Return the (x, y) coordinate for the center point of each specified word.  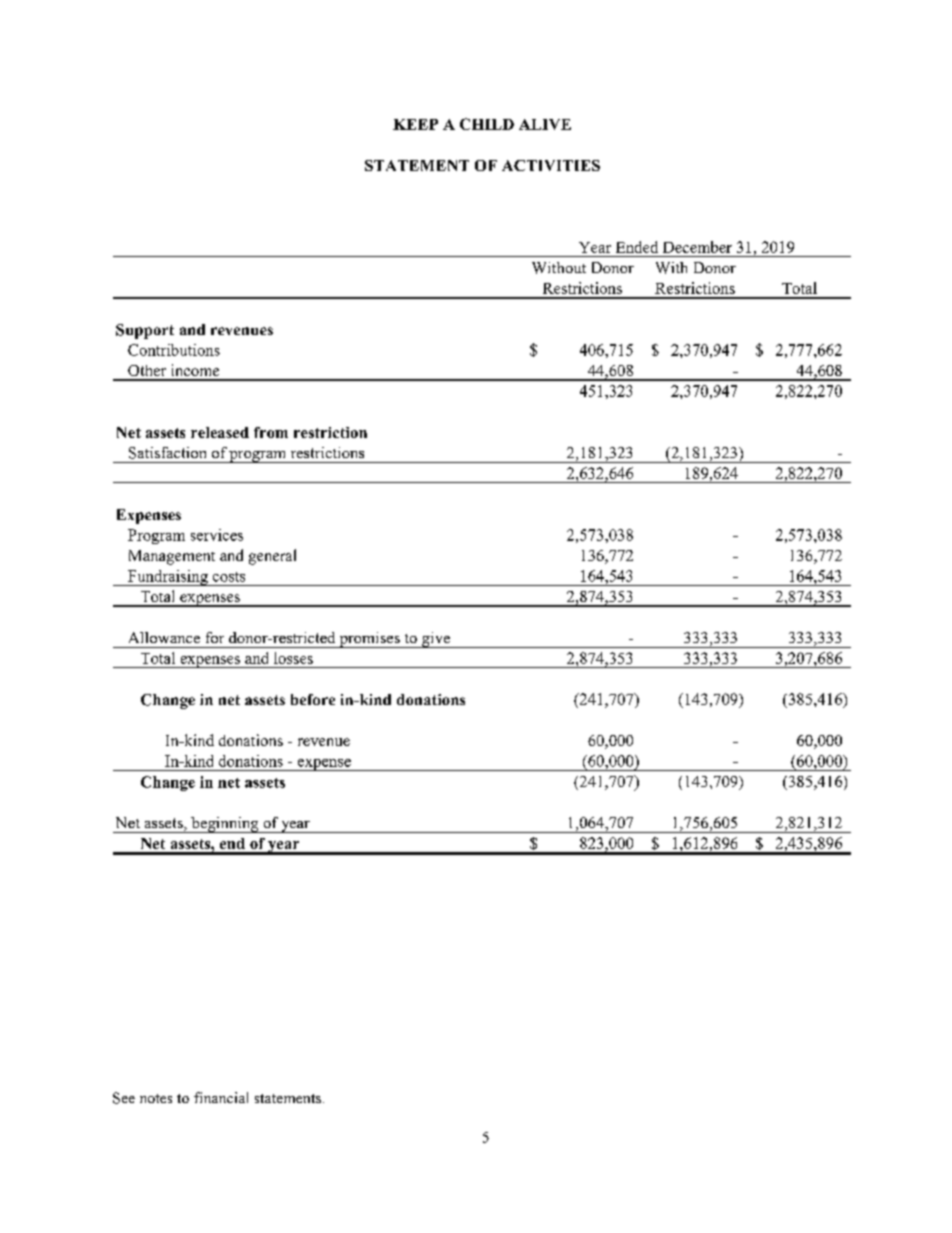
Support (145, 331)
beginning (225, 825)
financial (221, 1097)
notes (156, 1098)
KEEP (415, 124)
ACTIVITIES (551, 165)
